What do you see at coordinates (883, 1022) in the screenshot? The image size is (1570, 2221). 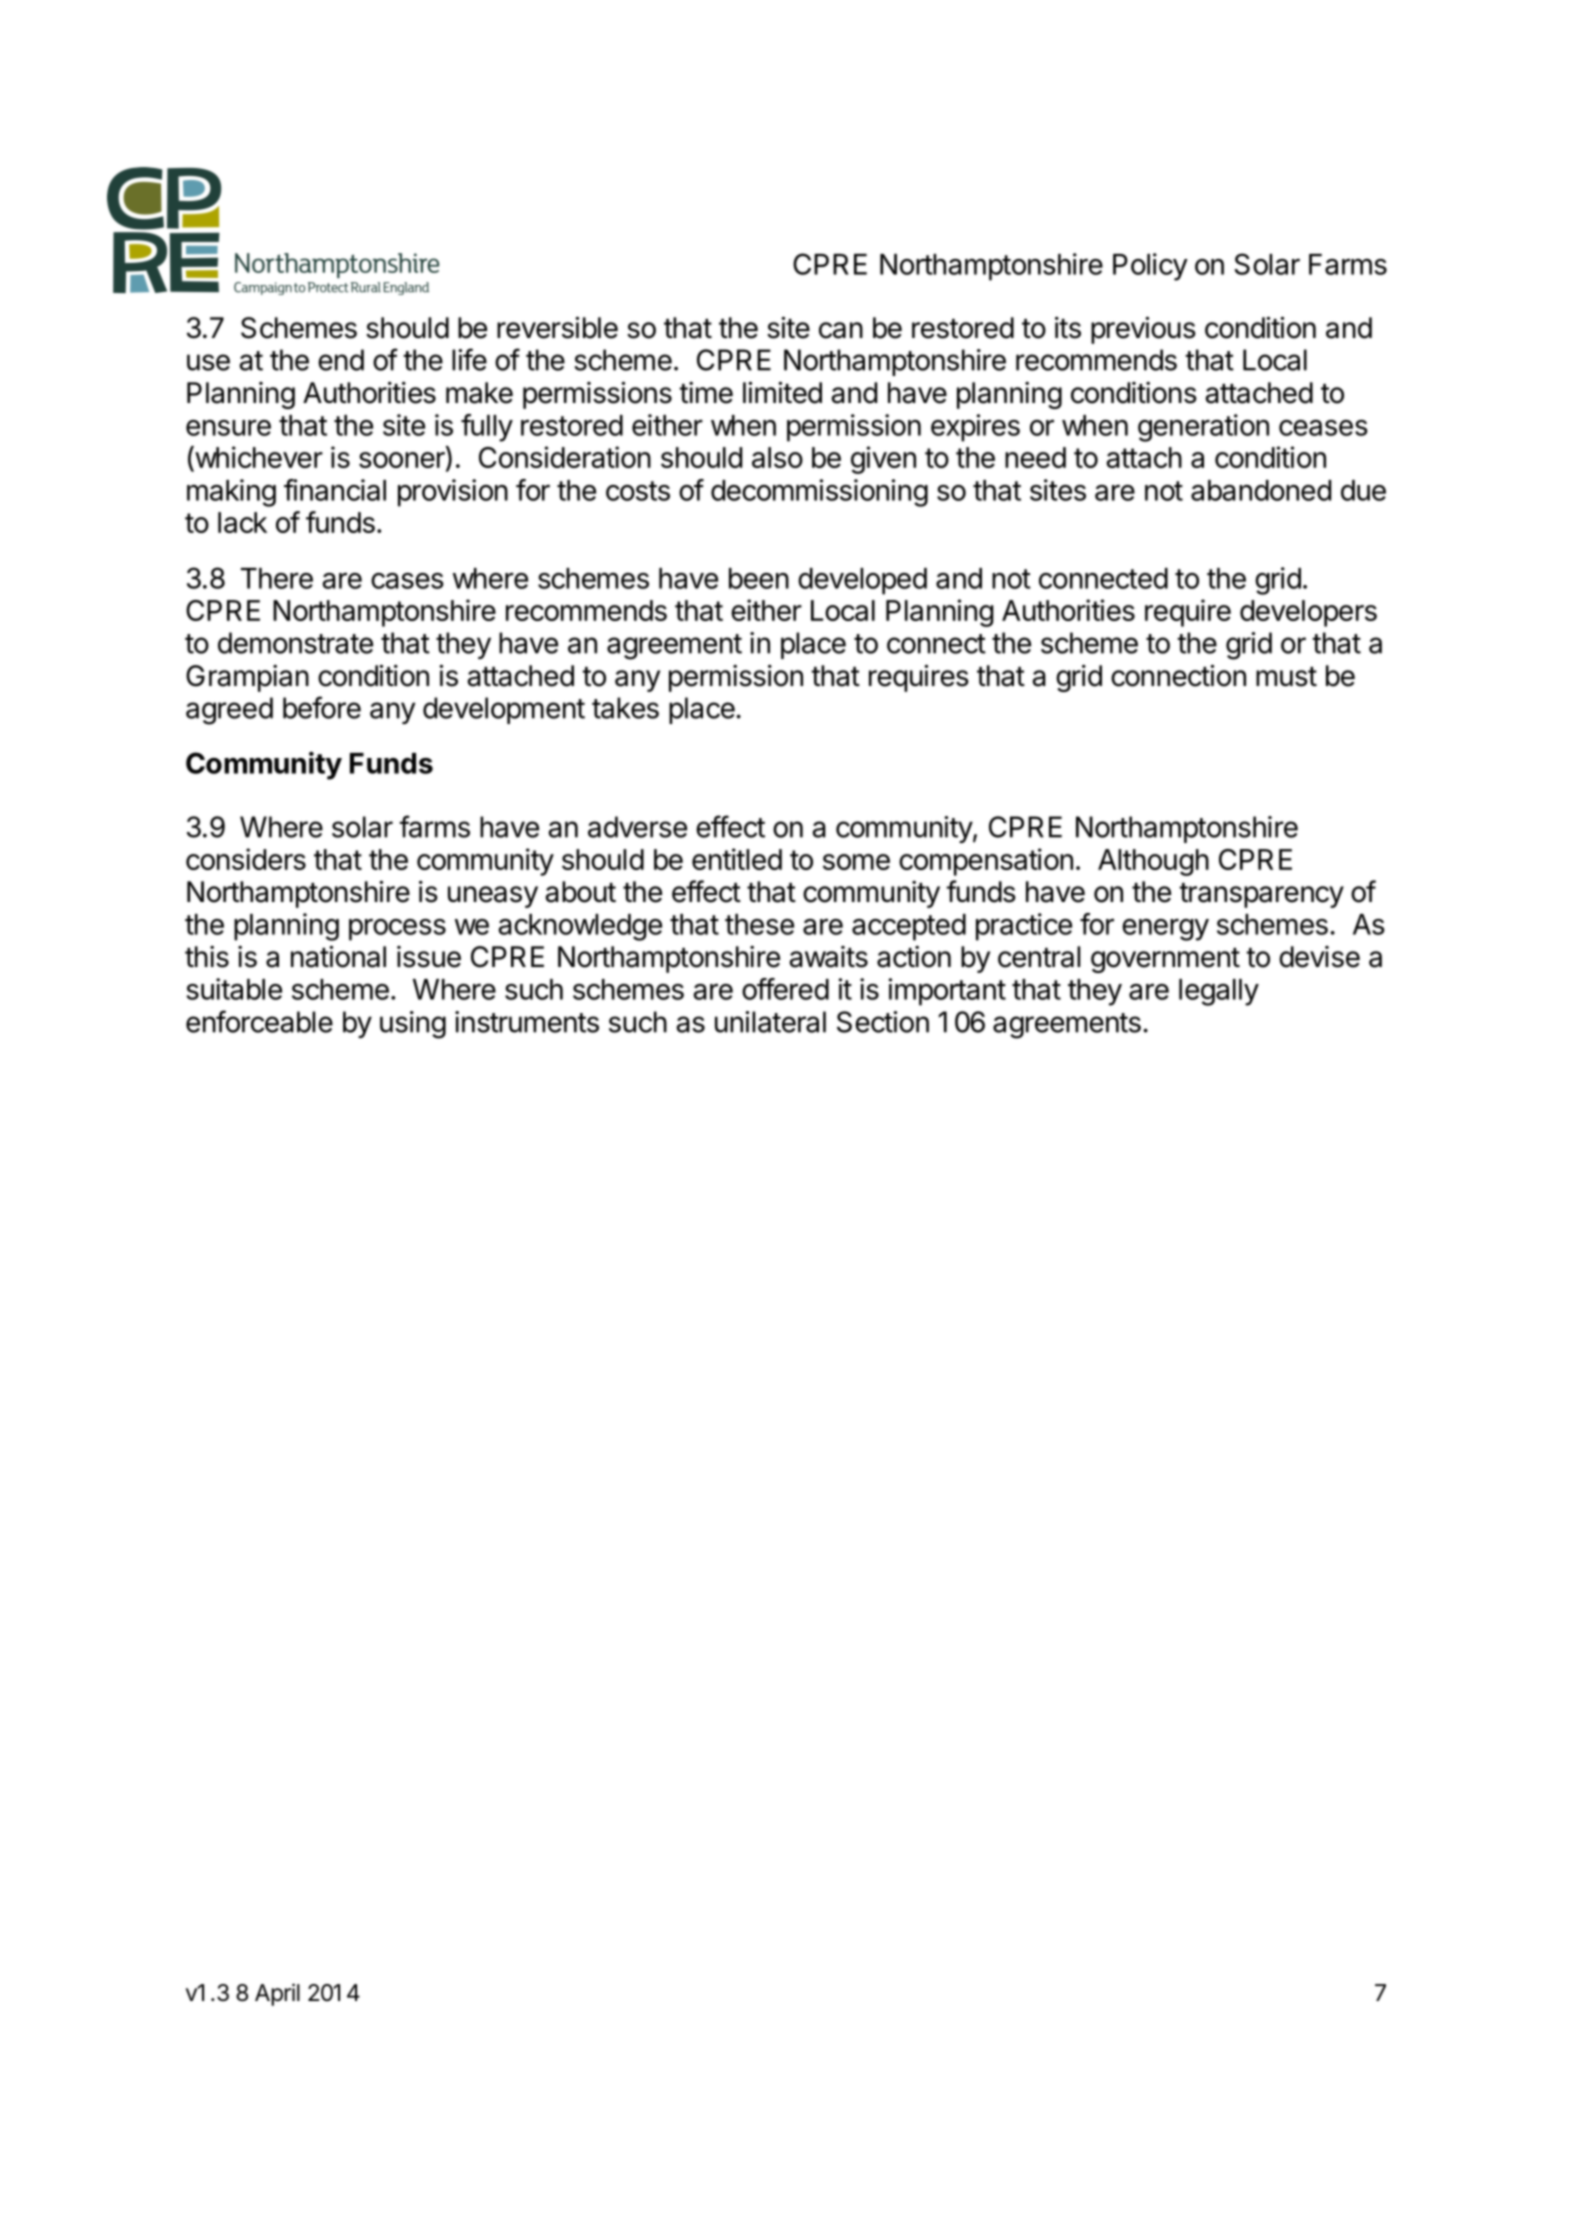 I see `Section` at bounding box center [883, 1022].
